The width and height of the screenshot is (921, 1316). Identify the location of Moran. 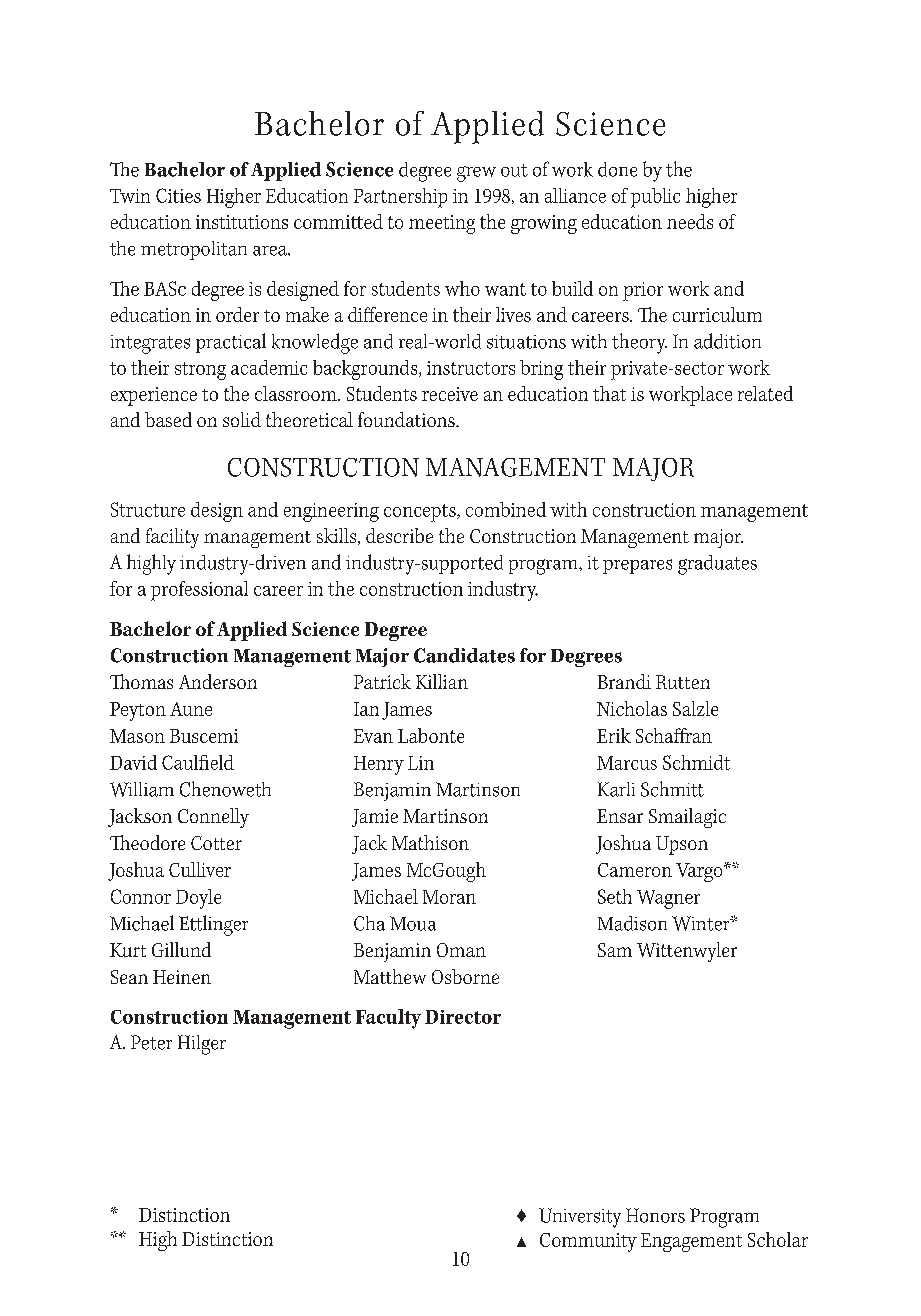
(449, 897).
